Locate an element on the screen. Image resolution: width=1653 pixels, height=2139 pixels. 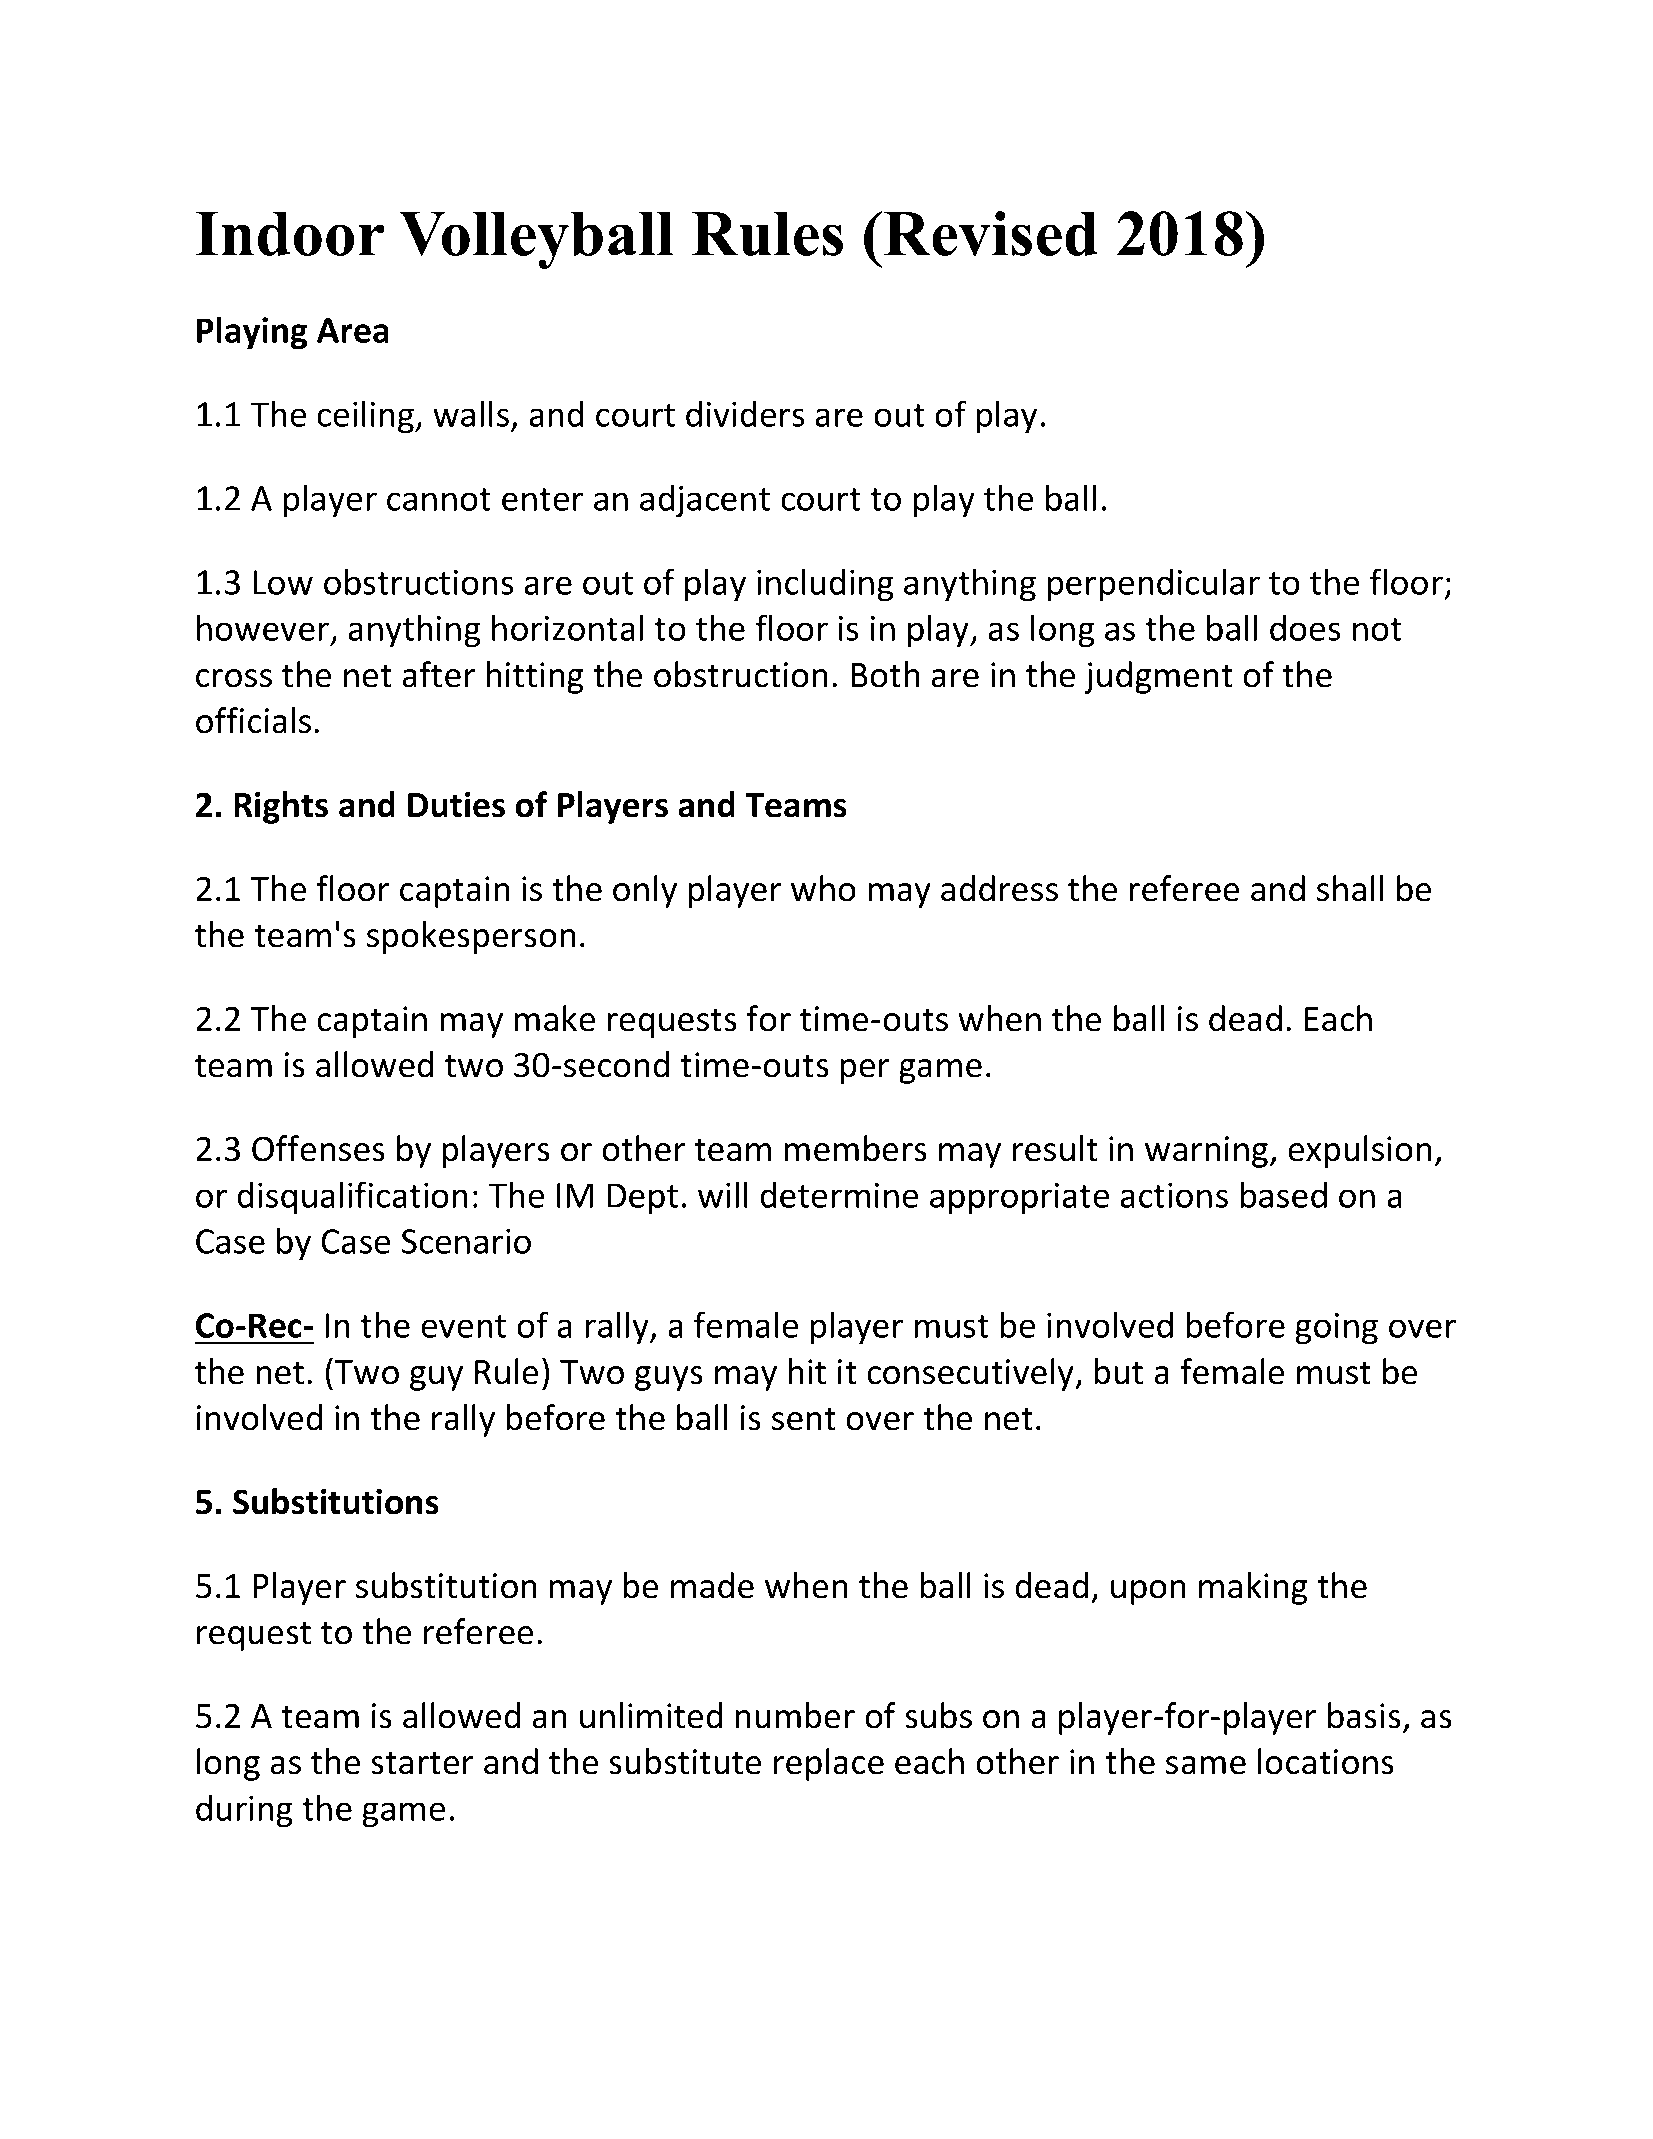
members is located at coordinates (856, 1148).
